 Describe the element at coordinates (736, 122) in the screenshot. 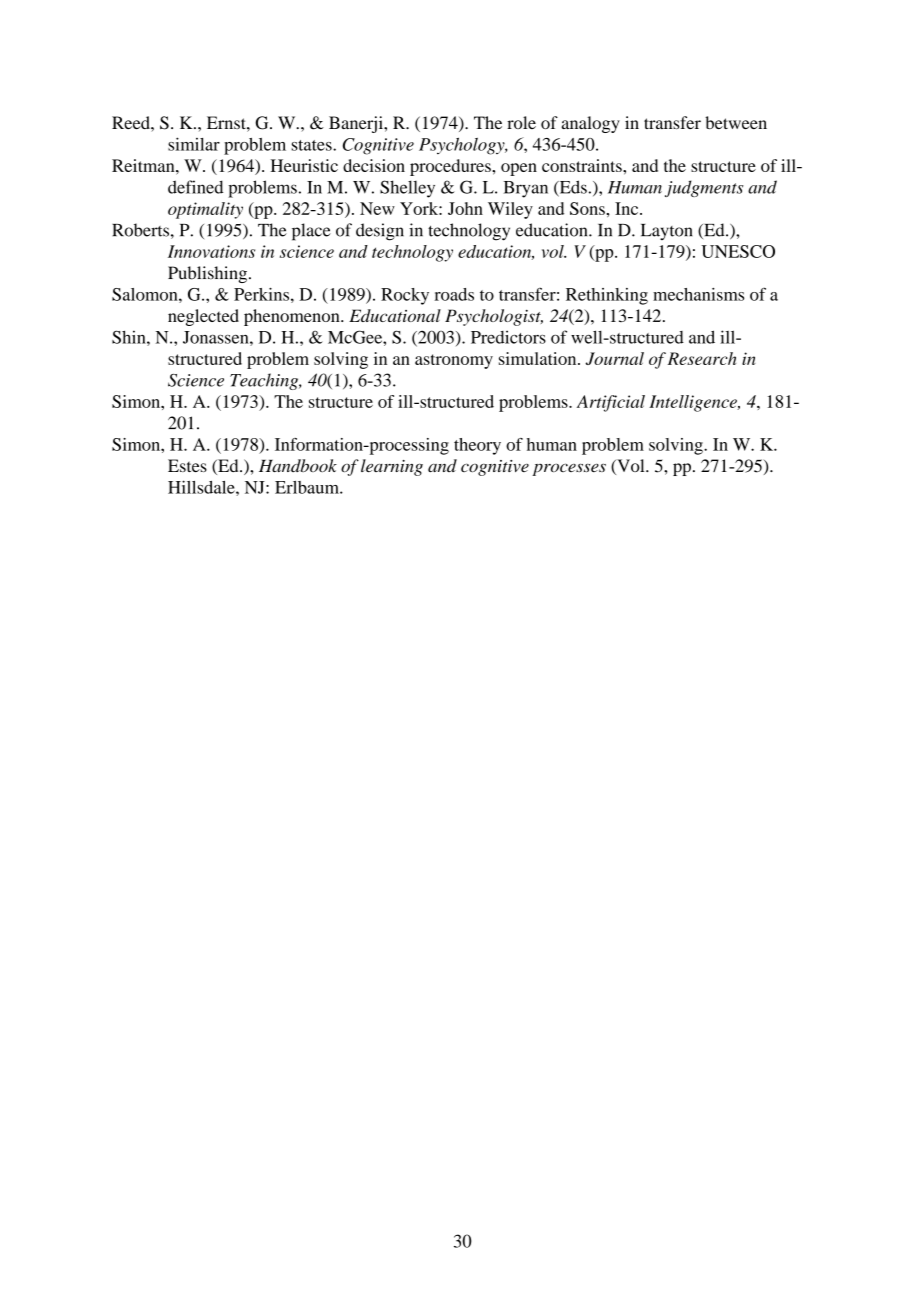

I see `between` at that location.
